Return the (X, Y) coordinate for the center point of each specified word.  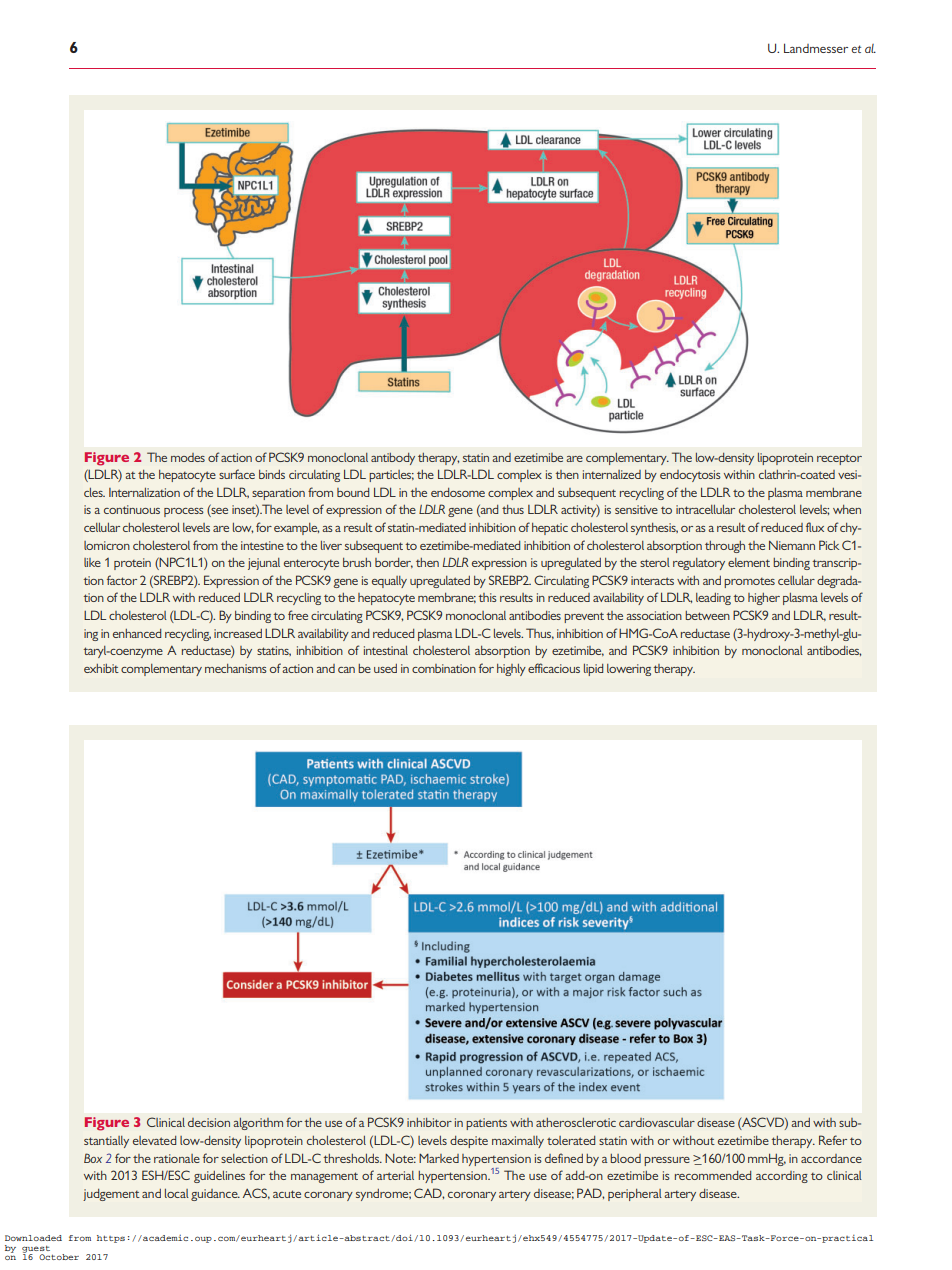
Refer (833, 1140)
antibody (393, 459)
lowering (629, 670)
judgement (111, 1195)
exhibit (101, 668)
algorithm (258, 1124)
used (385, 668)
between (707, 615)
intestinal (386, 650)
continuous (132, 509)
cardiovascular (657, 1122)
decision (209, 1122)
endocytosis (690, 476)
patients (486, 1124)
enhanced (137, 633)
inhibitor (429, 1122)
